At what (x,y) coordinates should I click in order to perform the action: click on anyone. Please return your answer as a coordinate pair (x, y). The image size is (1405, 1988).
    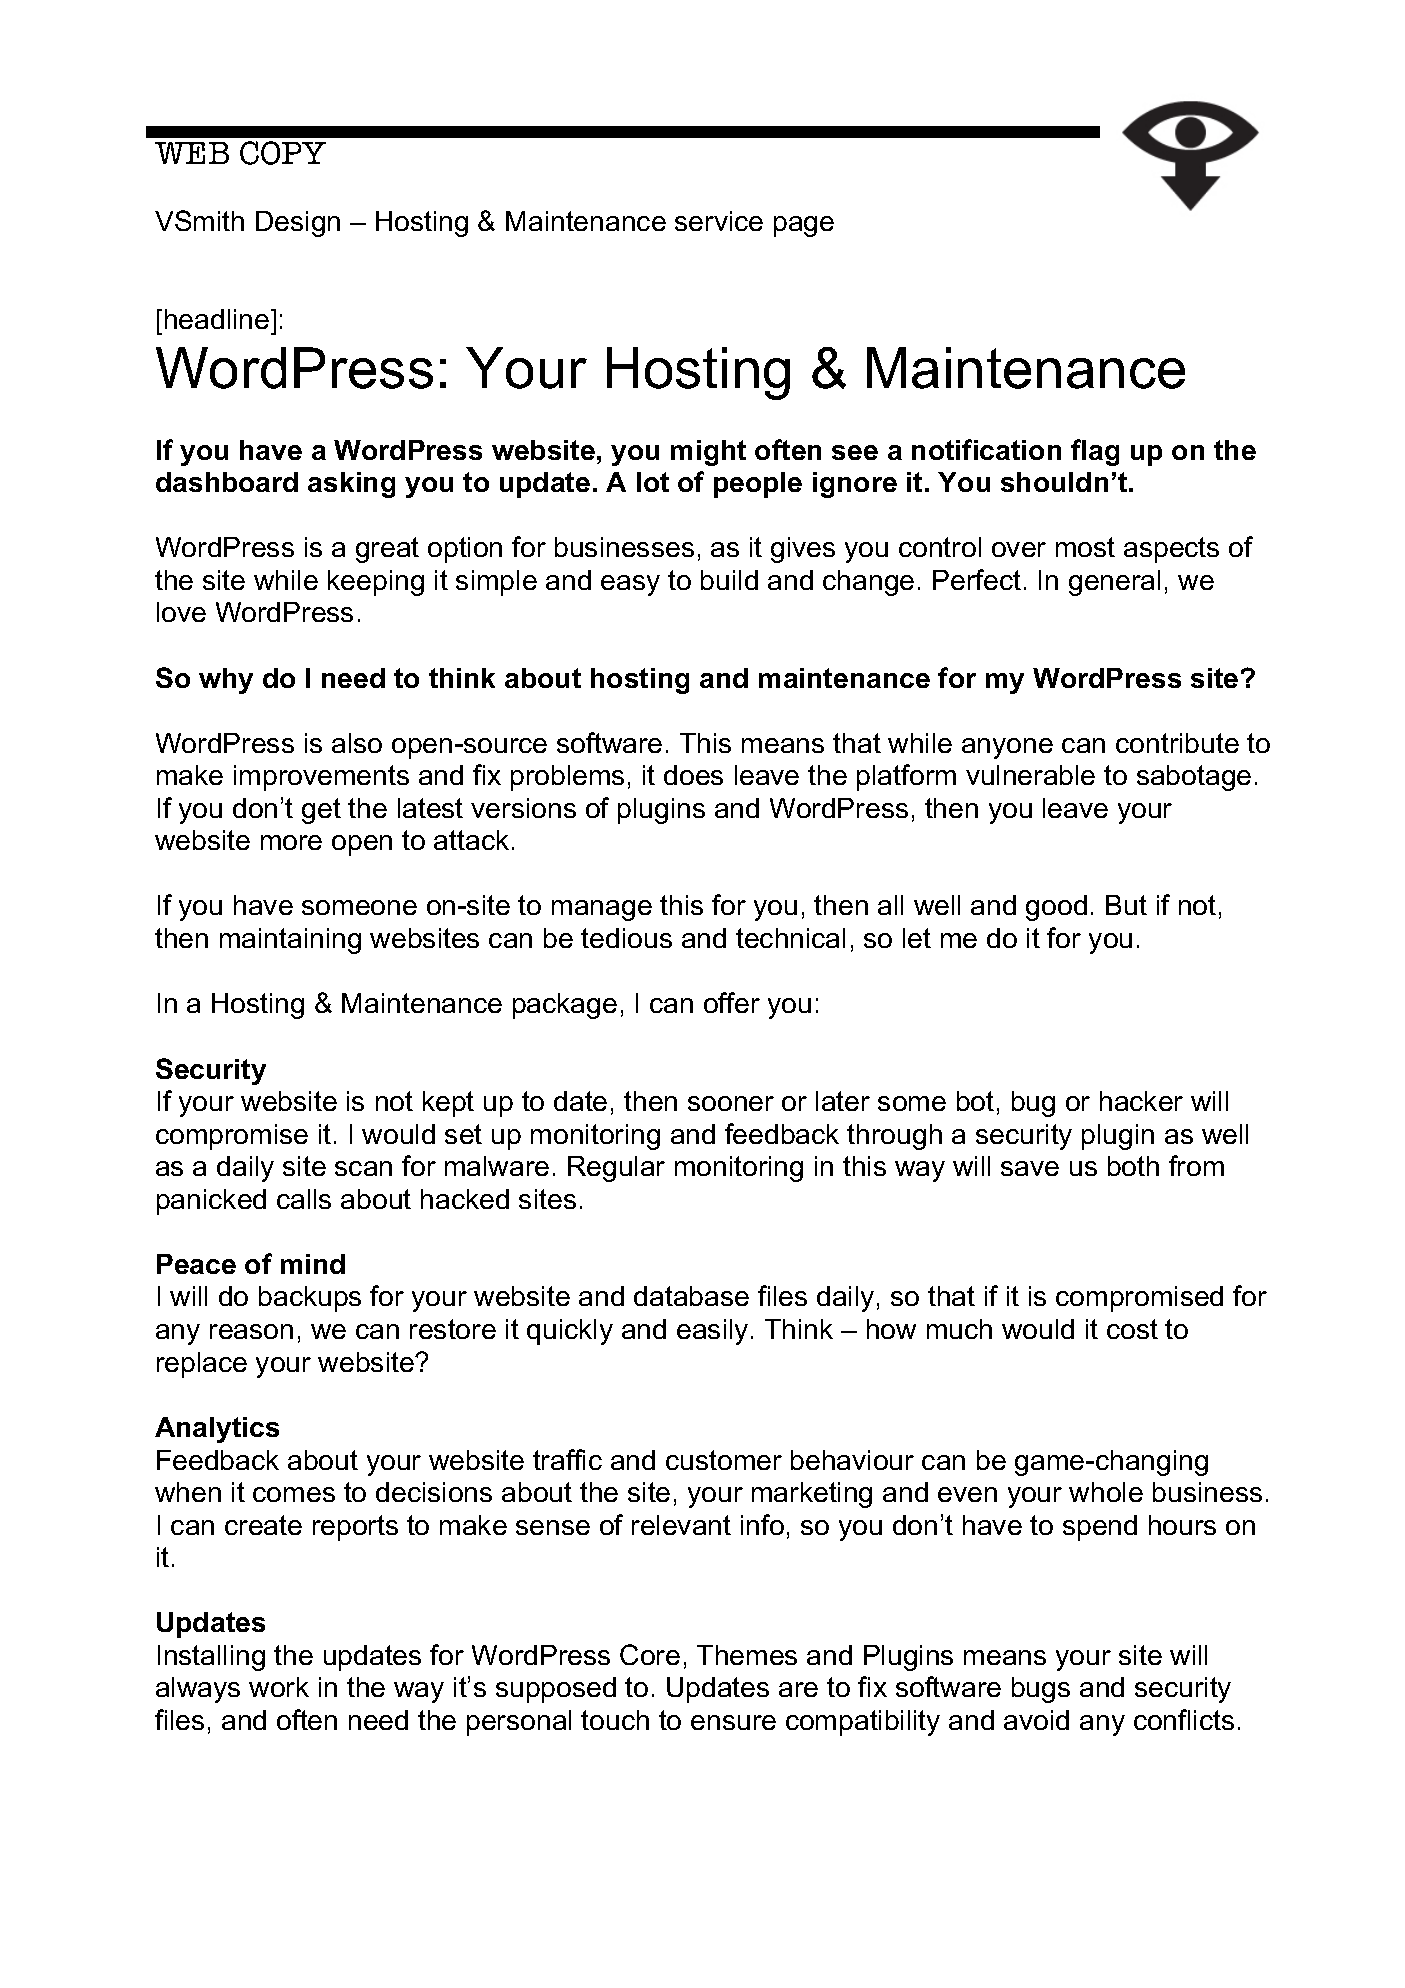
    Looking at the image, I should click on (1007, 748).
